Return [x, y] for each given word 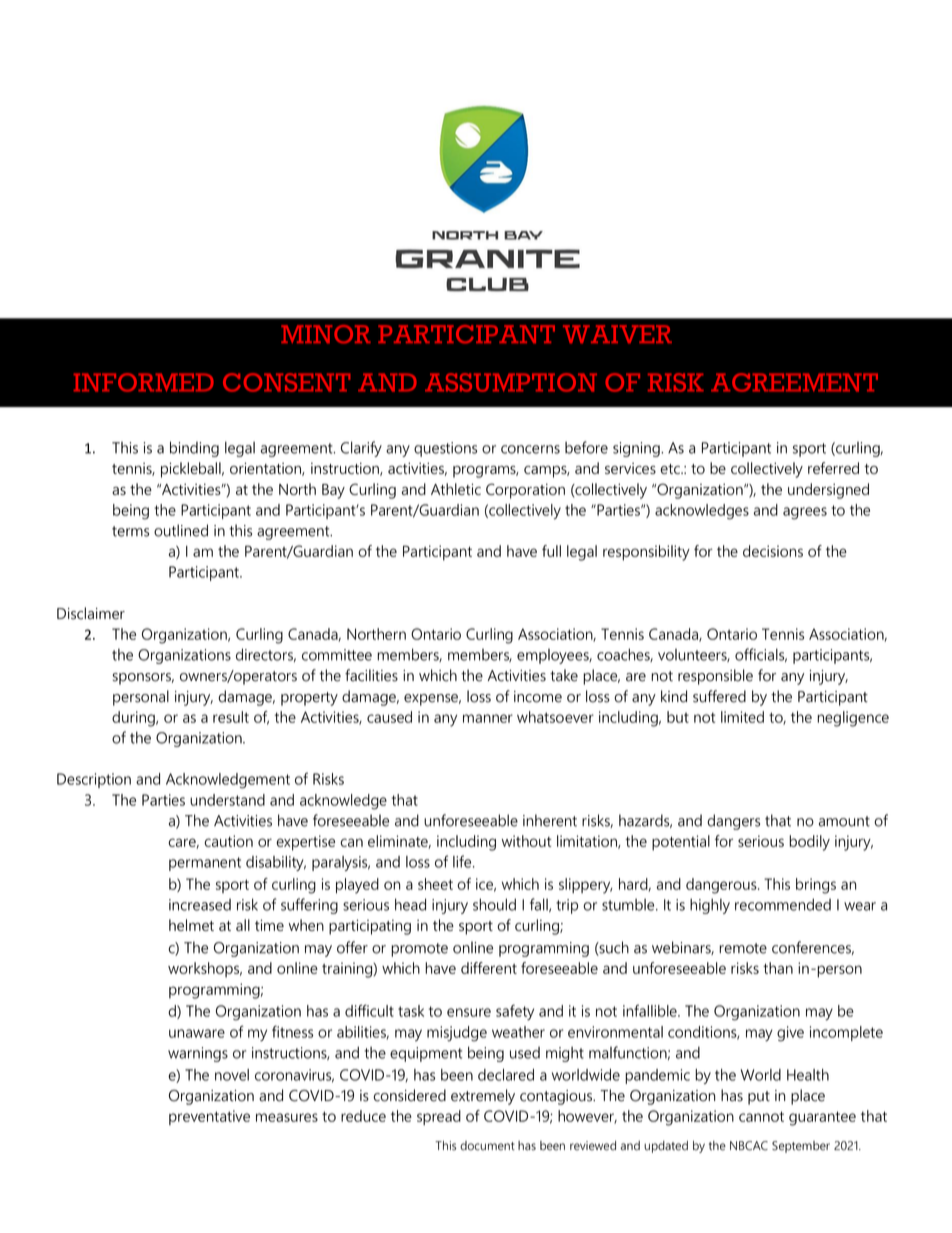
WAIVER [617, 334]
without [526, 841]
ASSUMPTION [511, 382]
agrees [805, 513]
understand [227, 800]
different [489, 968]
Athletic [456, 489]
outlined [181, 530]
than [778, 968]
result [231, 717]
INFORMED [144, 382]
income [538, 697]
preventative [209, 1117]
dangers [733, 822]
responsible [715, 677]
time [269, 925]
